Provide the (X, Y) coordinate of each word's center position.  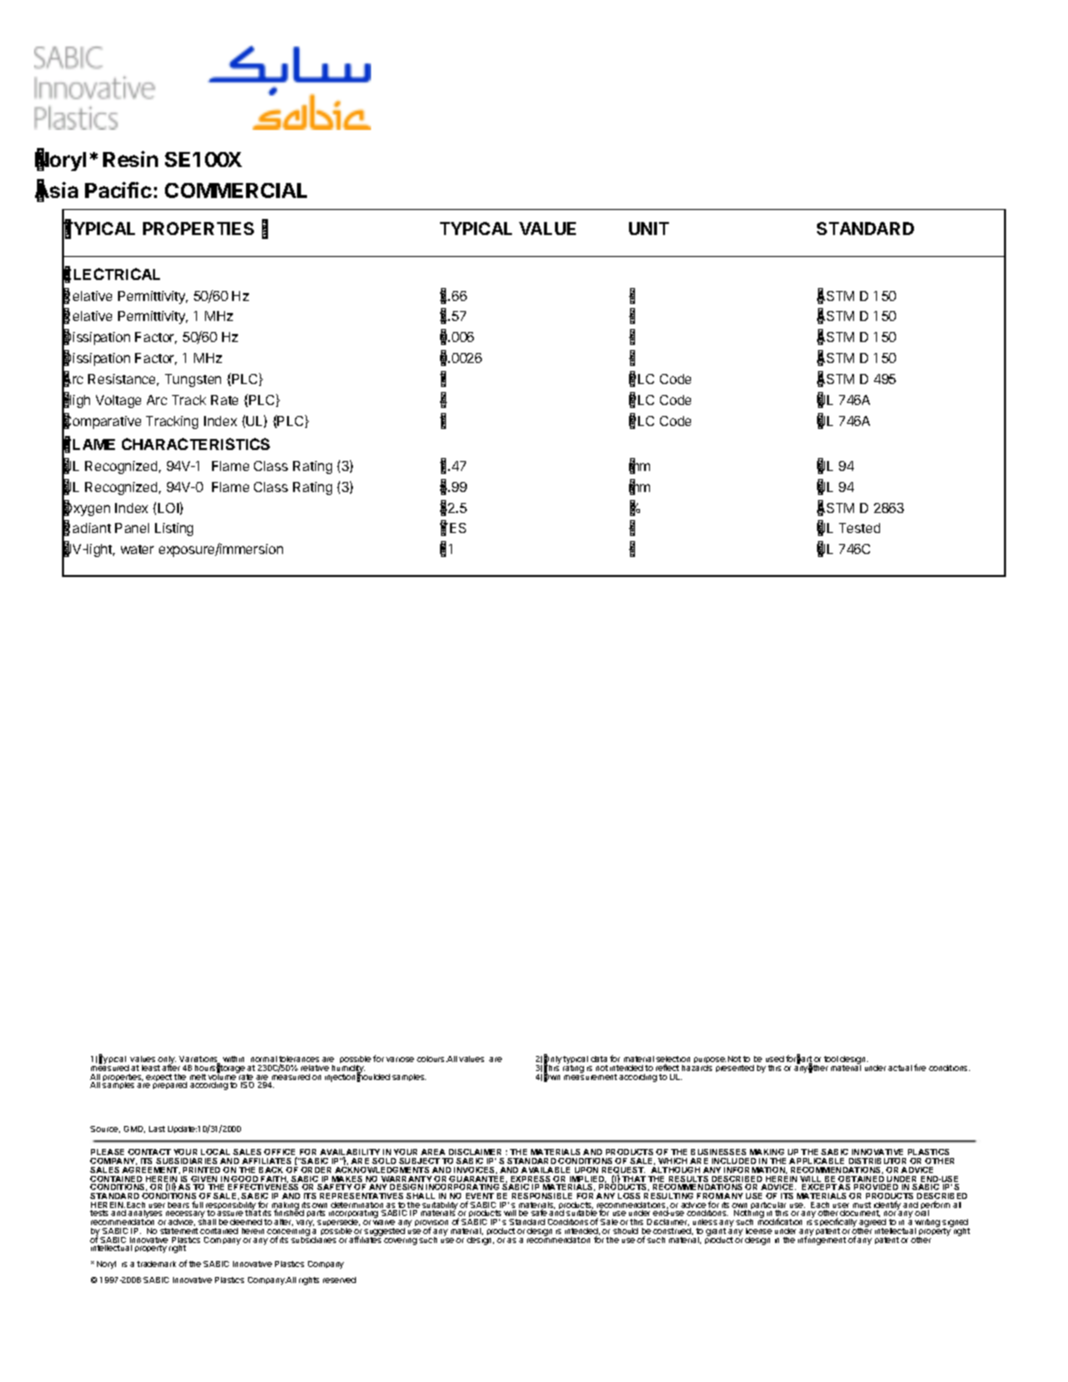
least (151, 1068)
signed (956, 1224)
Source (105, 1129)
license (759, 1231)
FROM (710, 1197)
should (625, 1231)
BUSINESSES (718, 1152)
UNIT (649, 228)
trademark (156, 1264)
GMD (134, 1129)
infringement (822, 1239)
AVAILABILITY (350, 1153)
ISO (247, 1085)
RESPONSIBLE (542, 1196)
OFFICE (280, 1153)
